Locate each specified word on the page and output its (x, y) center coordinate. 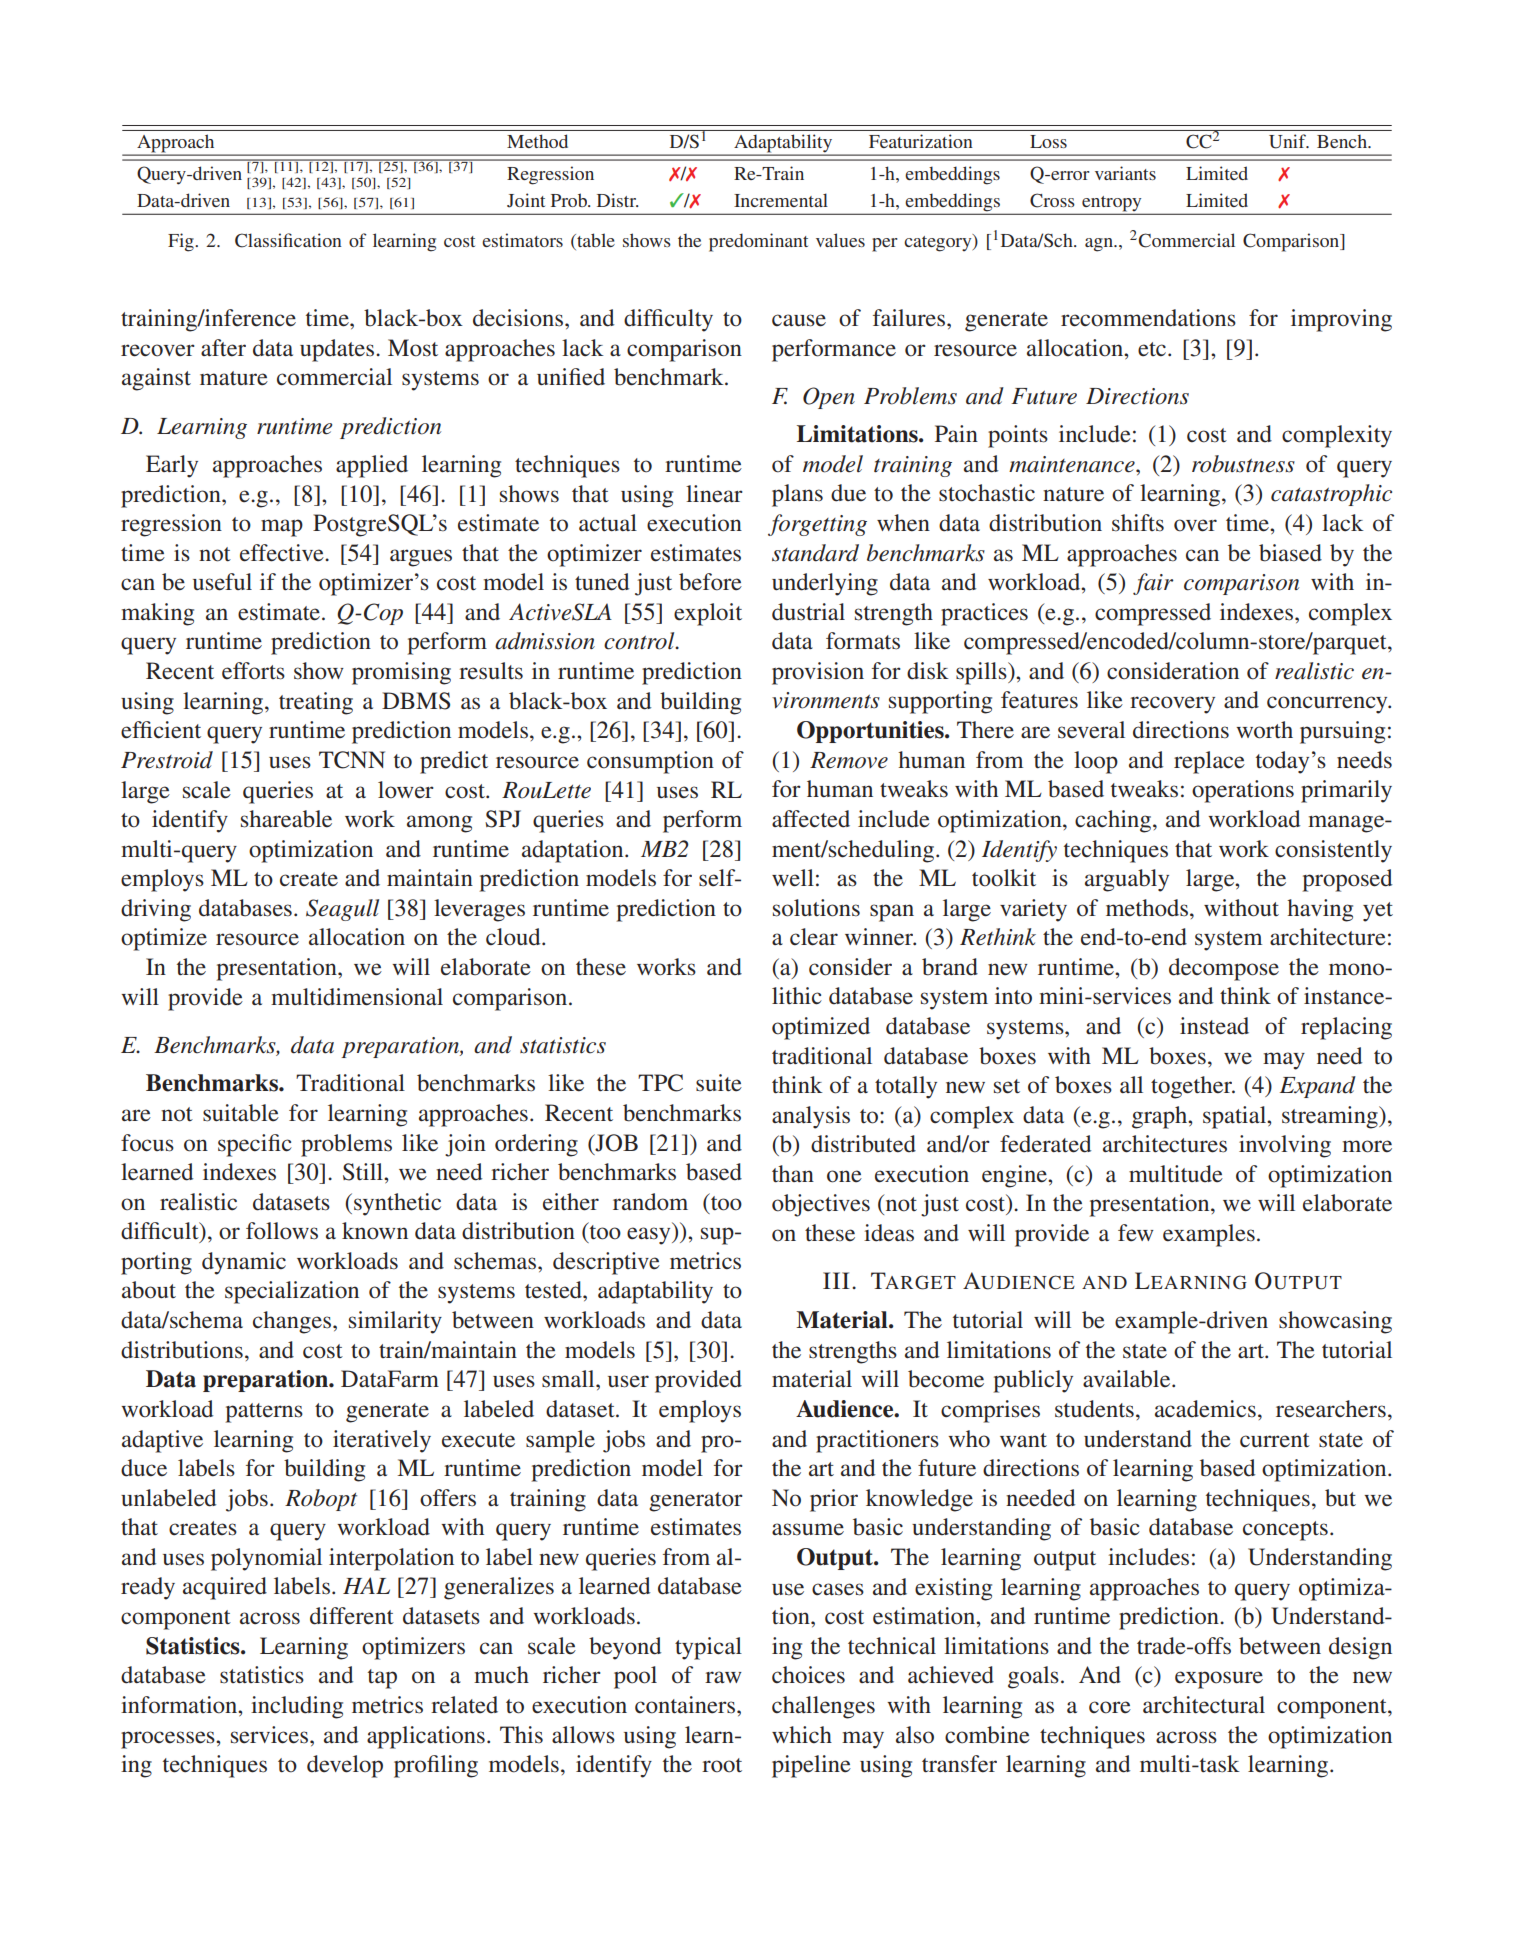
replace (1209, 762)
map (282, 528)
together (1192, 1087)
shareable (286, 819)
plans (797, 495)
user (628, 1381)
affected (811, 819)
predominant (758, 242)
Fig (182, 242)
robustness (1243, 464)
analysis (811, 1117)
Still (364, 1172)
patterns (264, 1413)
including (297, 1707)
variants (1125, 173)
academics (1205, 1409)
